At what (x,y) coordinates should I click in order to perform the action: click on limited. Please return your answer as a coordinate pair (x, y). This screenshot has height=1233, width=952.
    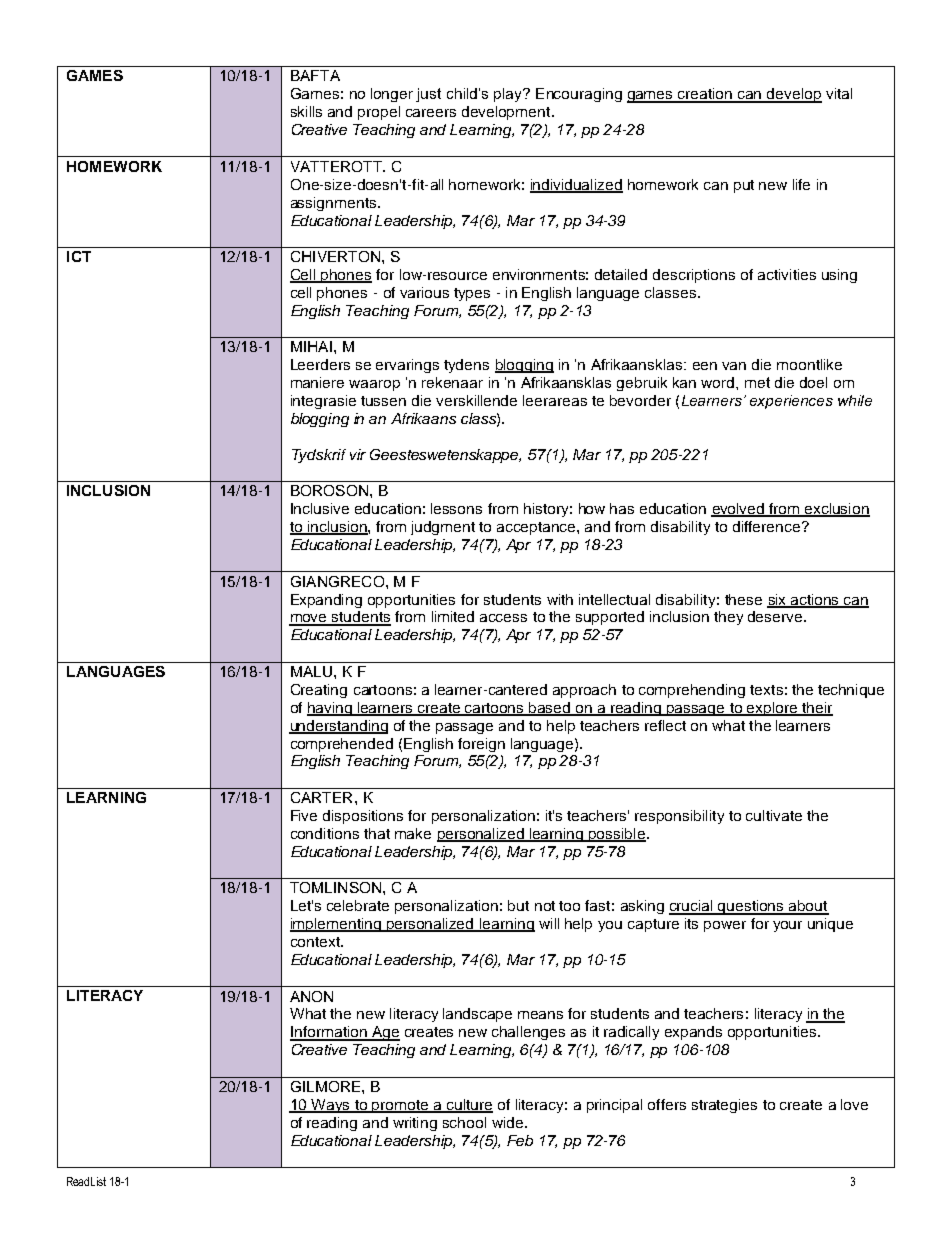
    Looking at the image, I should click on (453, 616).
